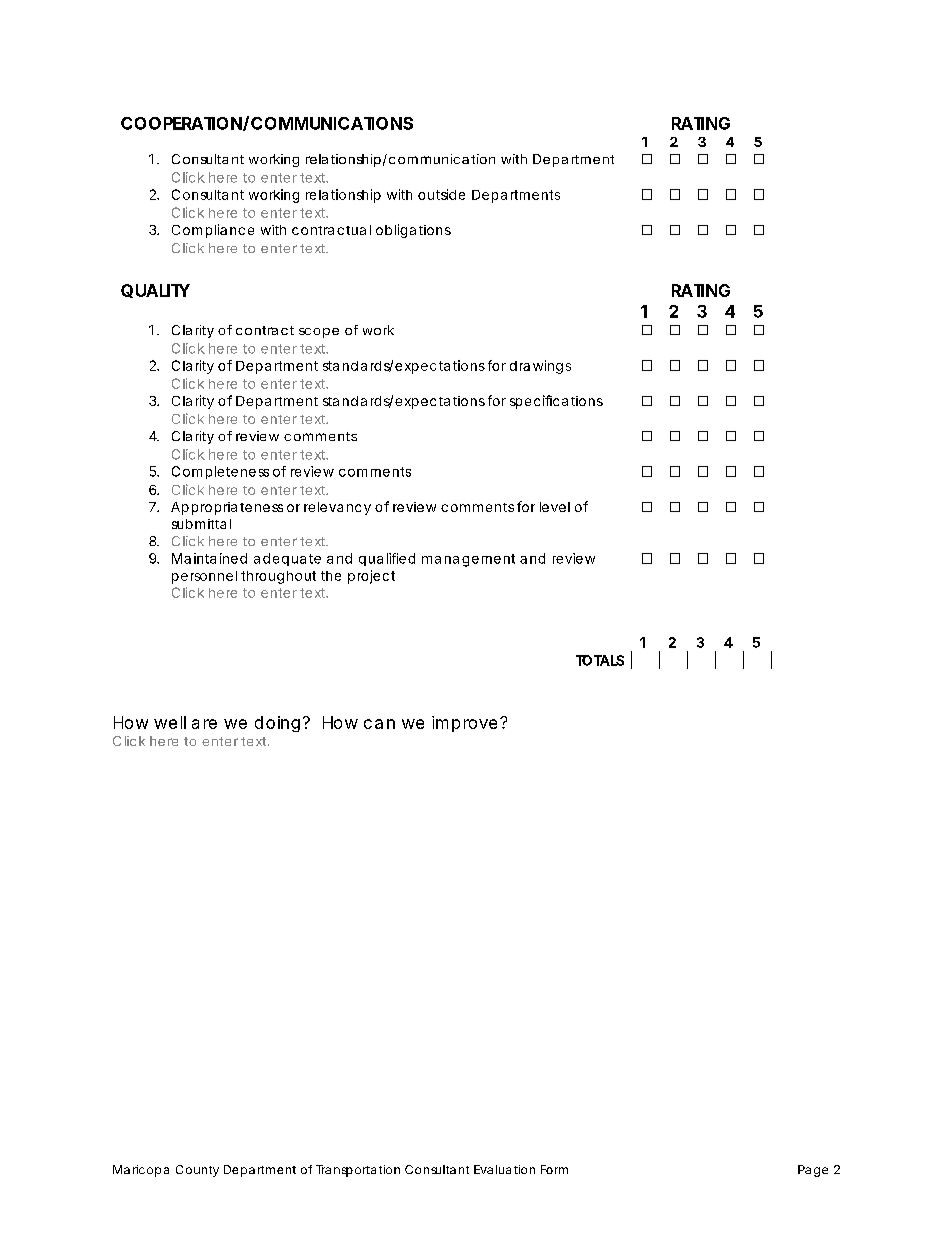 Image resolution: width=952 pixels, height=1233 pixels. I want to click on drawings, so click(540, 367).
